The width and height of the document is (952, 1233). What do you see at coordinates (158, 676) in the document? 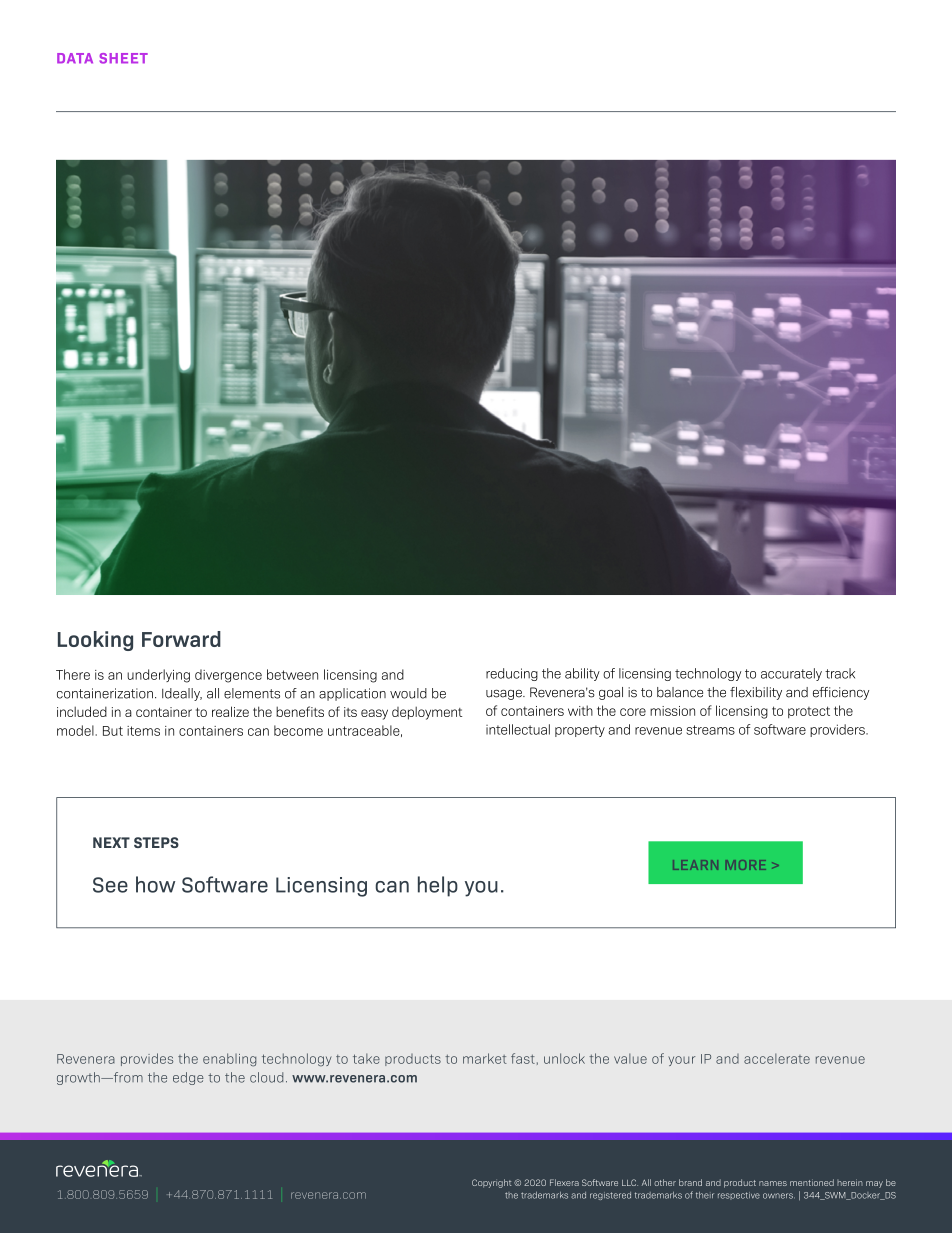
I see `underlying` at bounding box center [158, 676].
